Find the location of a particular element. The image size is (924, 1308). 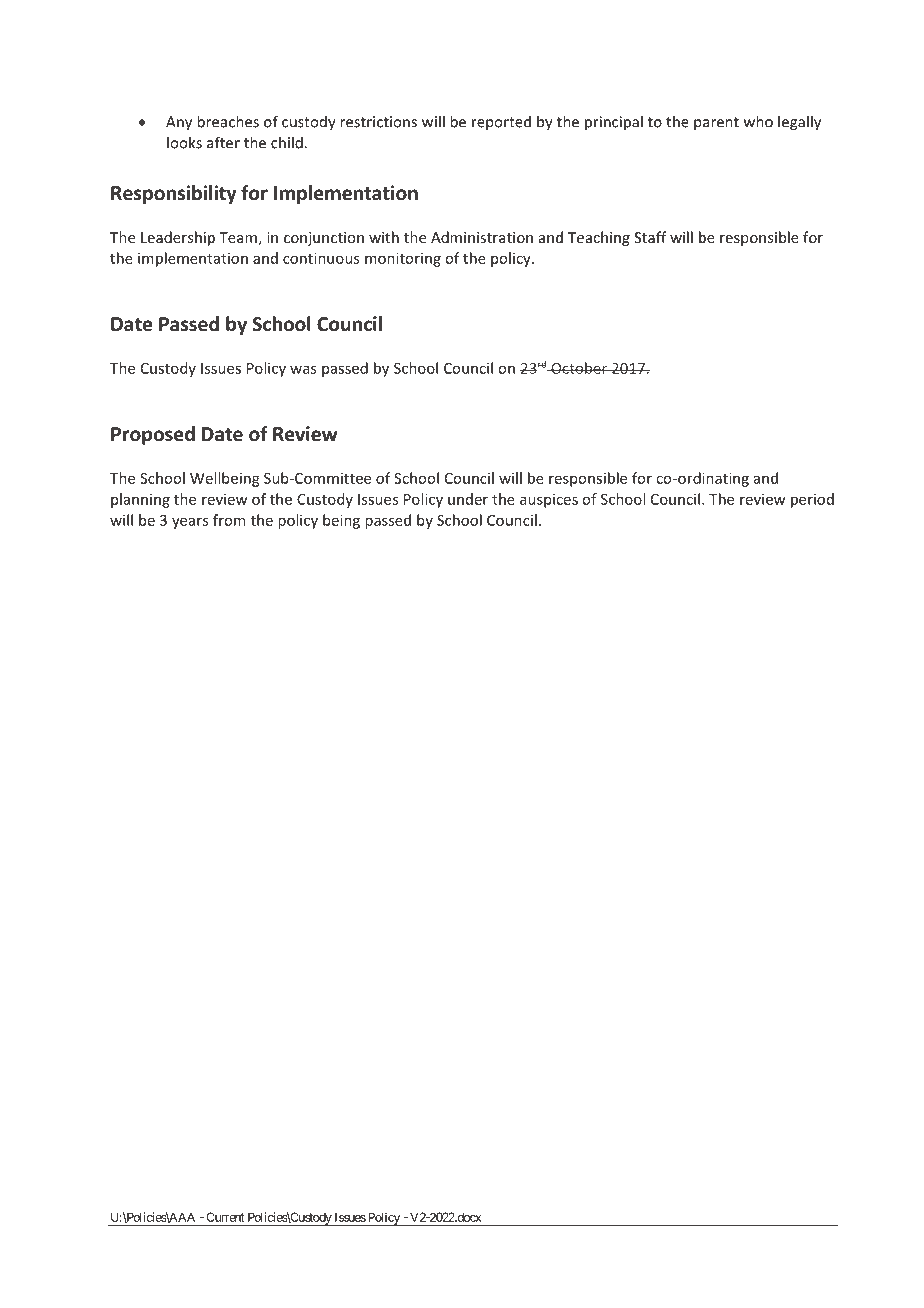

period is located at coordinates (812, 500).
